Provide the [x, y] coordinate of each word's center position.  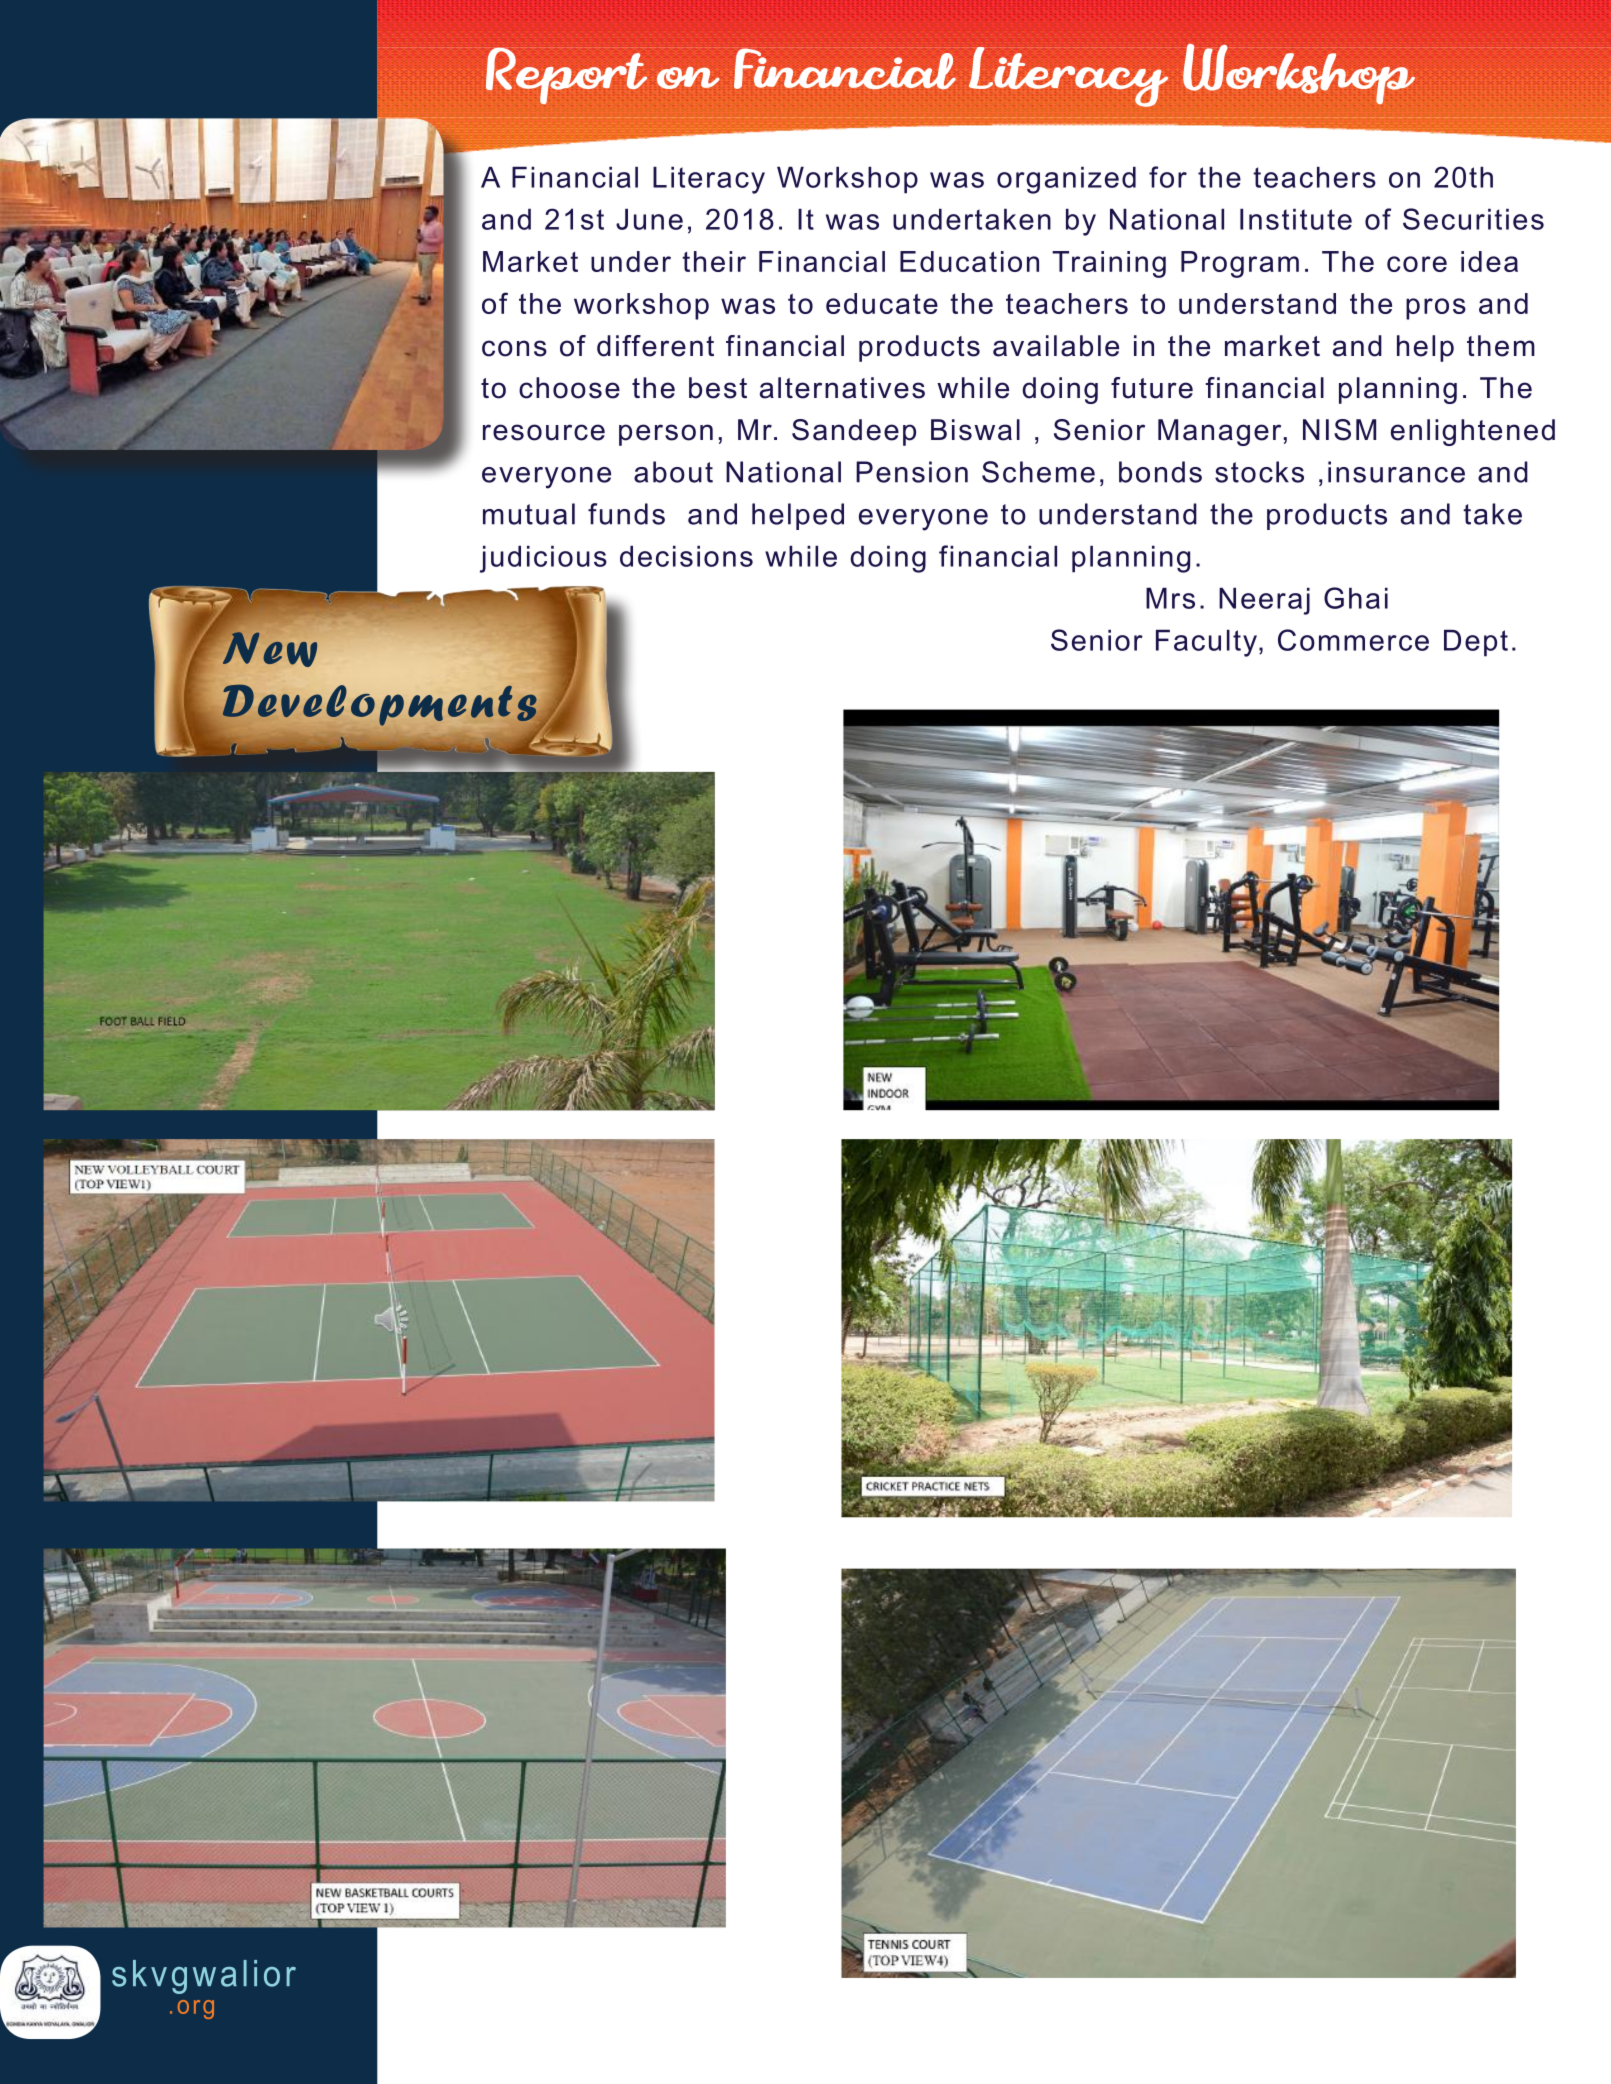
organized [1066, 180]
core [1417, 264]
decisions [686, 556]
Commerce [1353, 640]
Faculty [1208, 643]
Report [566, 75]
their [714, 261]
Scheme [1038, 472]
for [1168, 177]
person [666, 435]
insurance [1396, 472]
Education [969, 261]
